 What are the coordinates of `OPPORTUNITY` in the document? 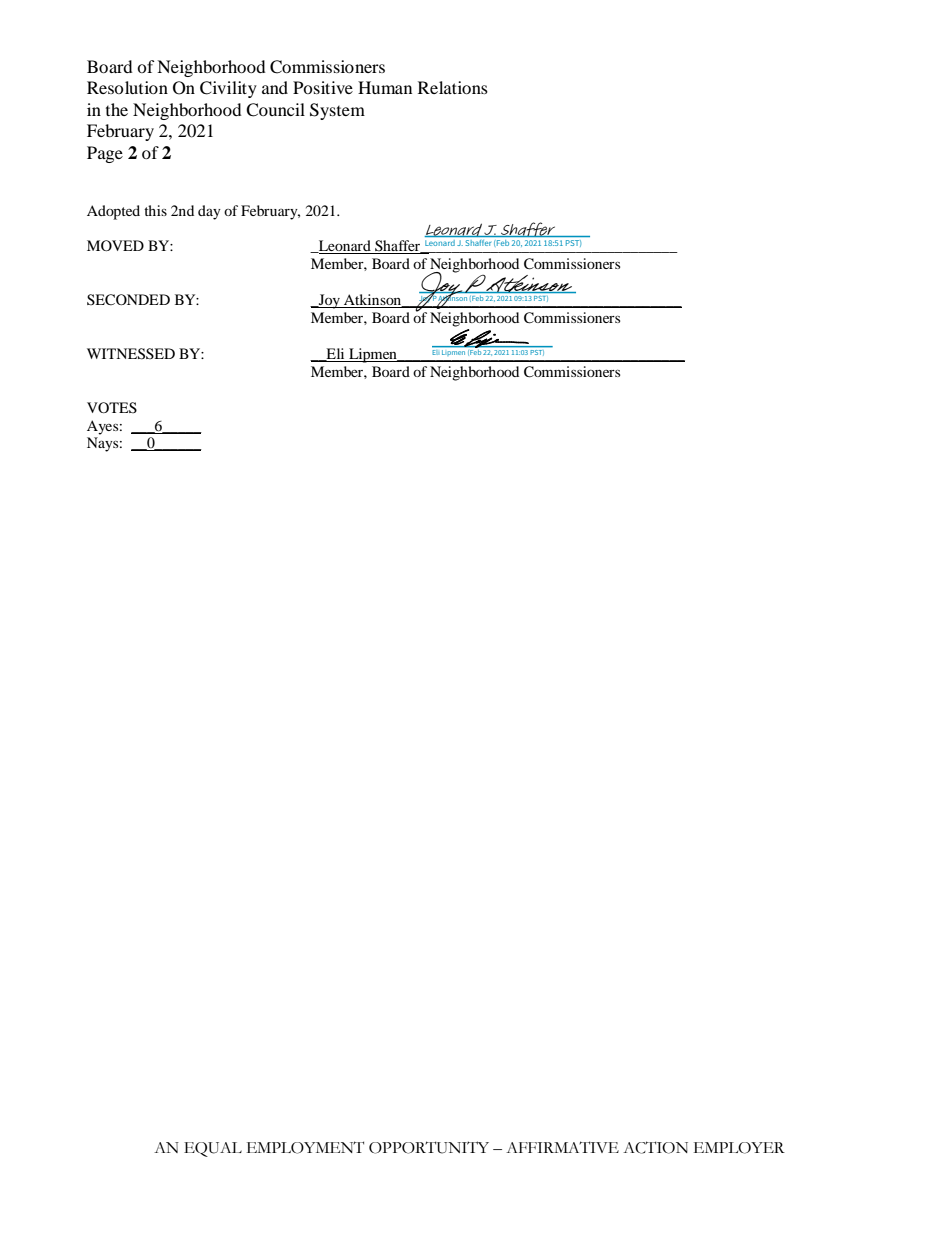 It's located at (429, 1147).
